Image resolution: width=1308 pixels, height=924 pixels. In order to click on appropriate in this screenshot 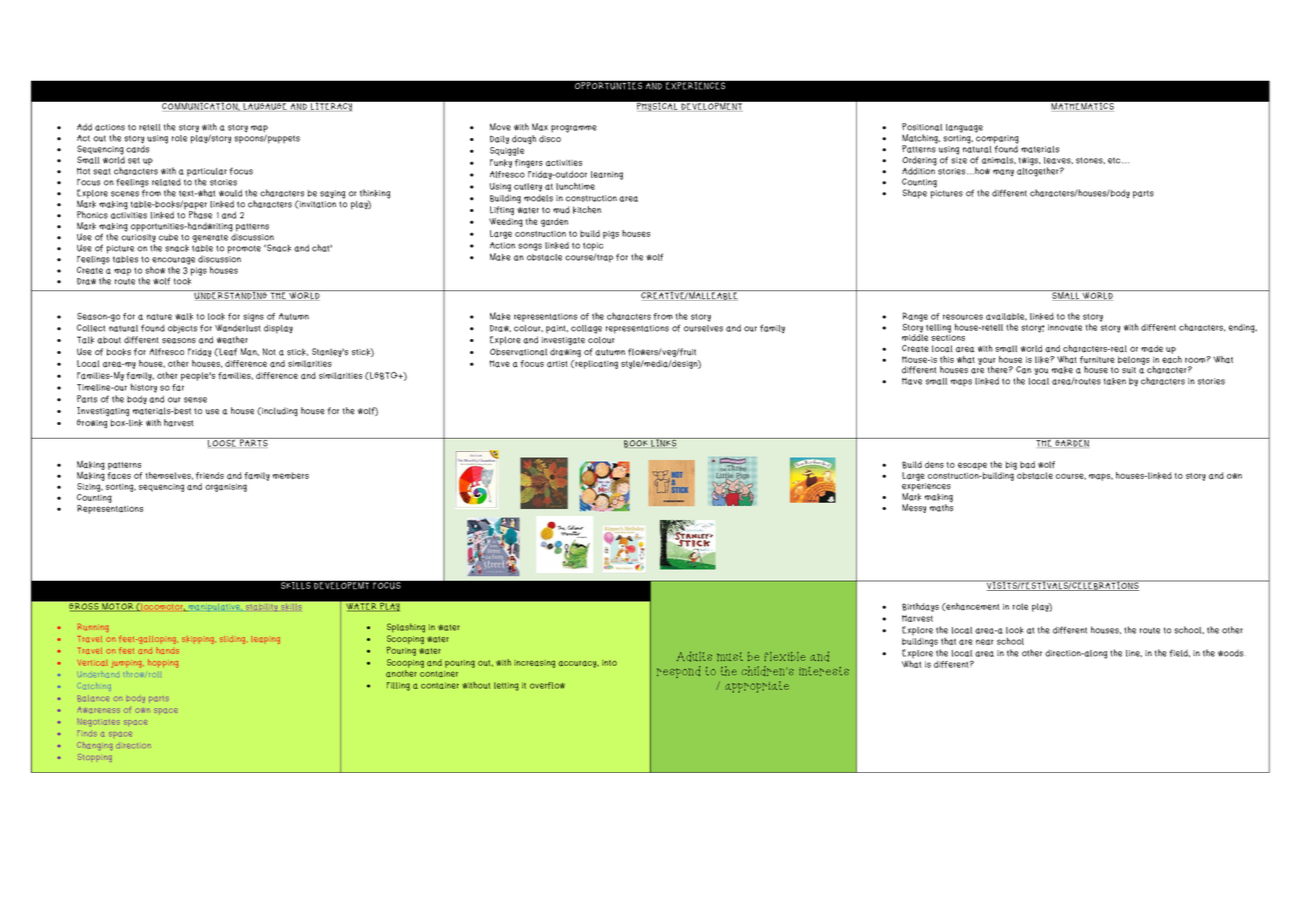, I will do `click(757, 687)`.
